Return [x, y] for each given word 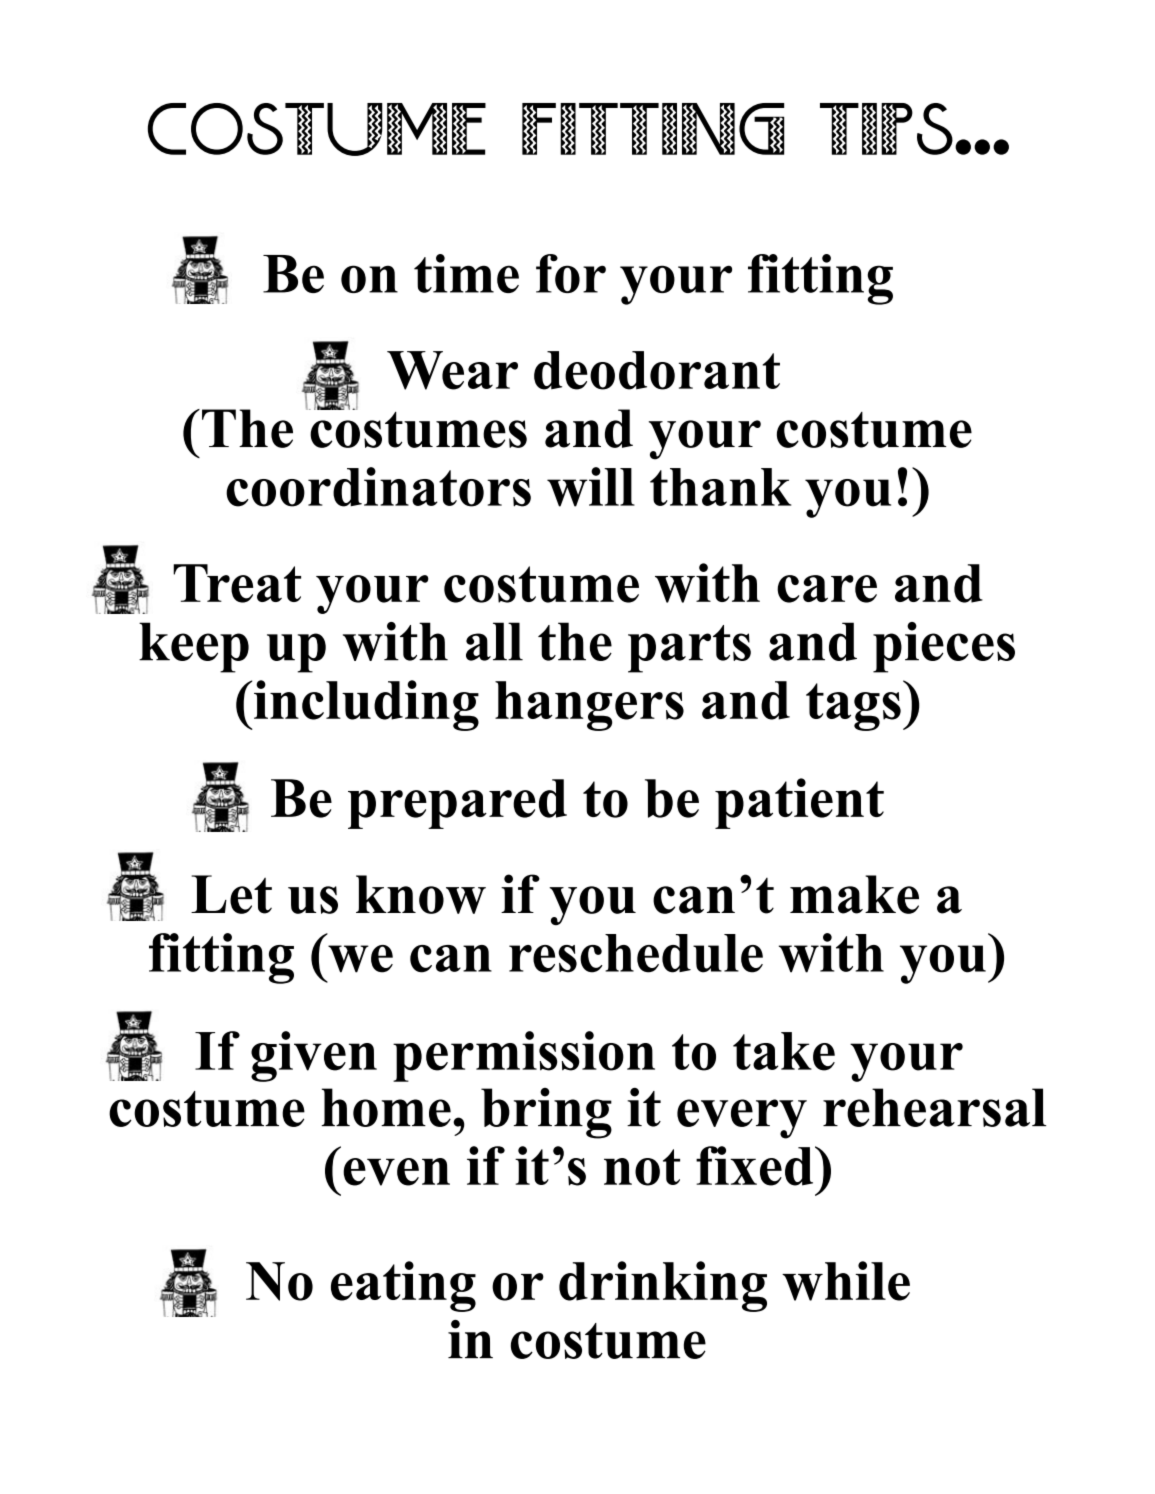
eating [403, 1286]
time [466, 273]
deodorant [657, 370]
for [571, 273]
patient [799, 803]
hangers [589, 706]
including [365, 705]
